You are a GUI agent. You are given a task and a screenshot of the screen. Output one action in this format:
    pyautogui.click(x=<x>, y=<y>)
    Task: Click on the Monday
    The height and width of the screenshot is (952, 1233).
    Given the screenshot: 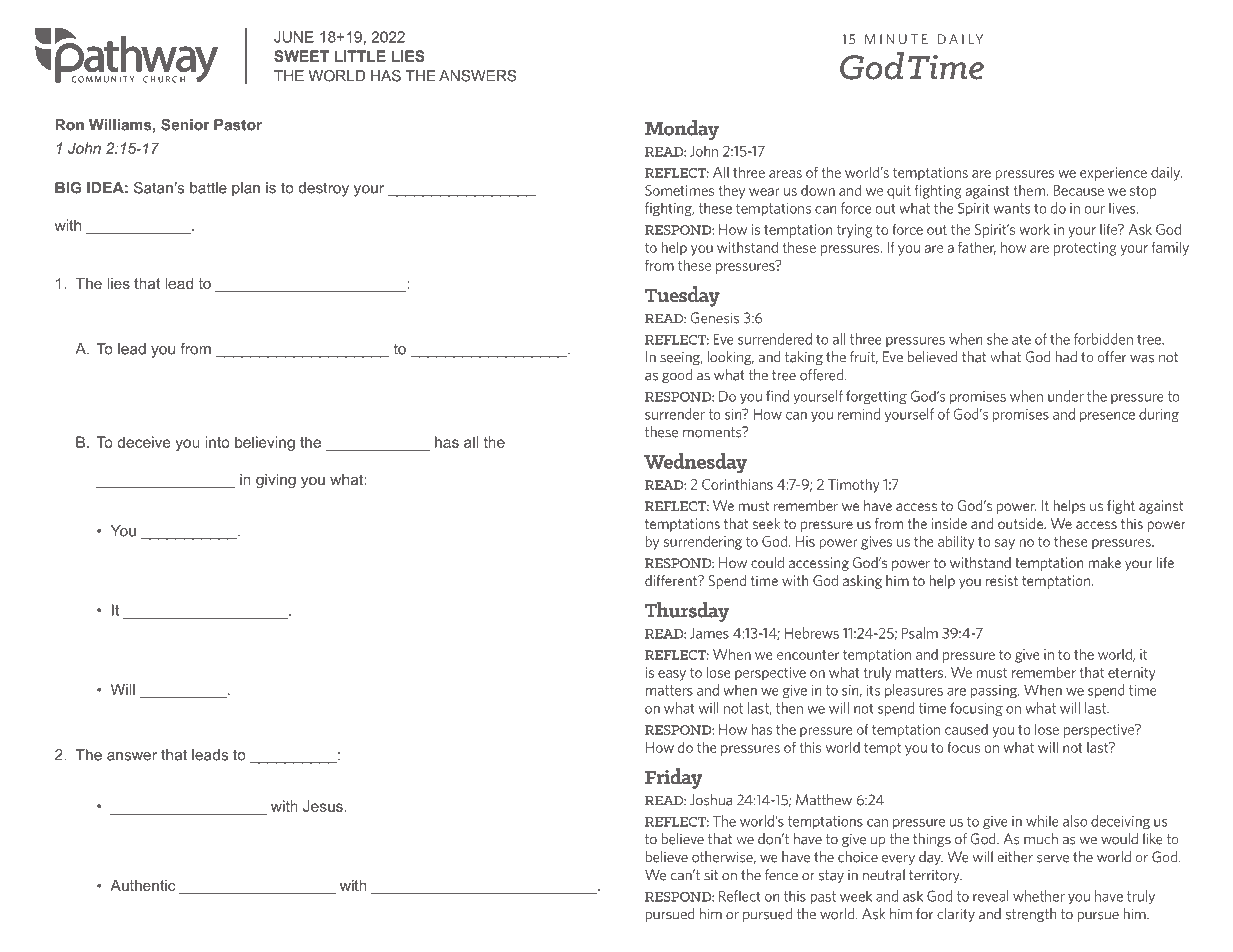 What is the action you would take?
    pyautogui.click(x=682, y=130)
